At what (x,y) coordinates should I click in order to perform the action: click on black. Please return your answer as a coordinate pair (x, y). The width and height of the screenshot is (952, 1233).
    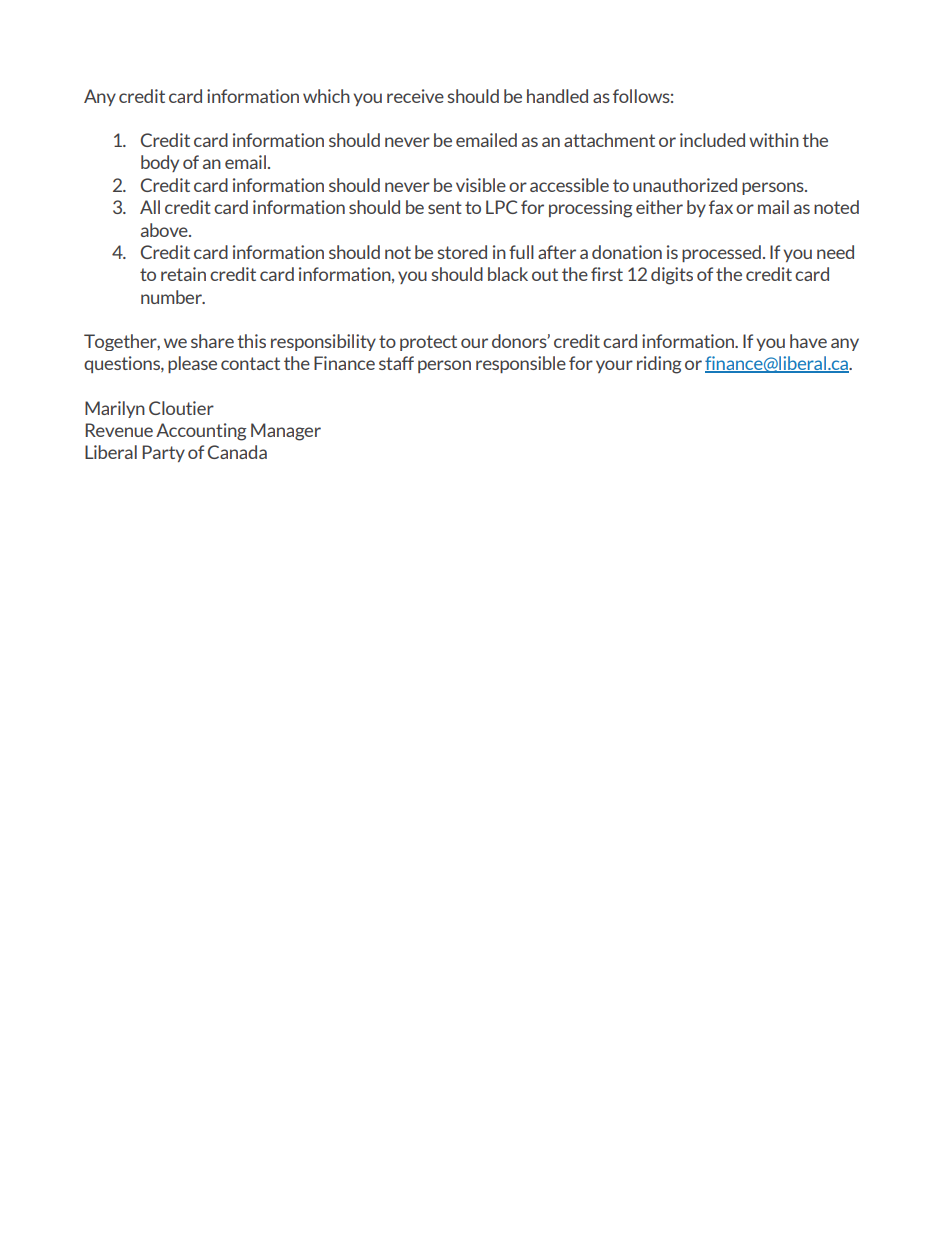
    Looking at the image, I should click on (508, 274).
